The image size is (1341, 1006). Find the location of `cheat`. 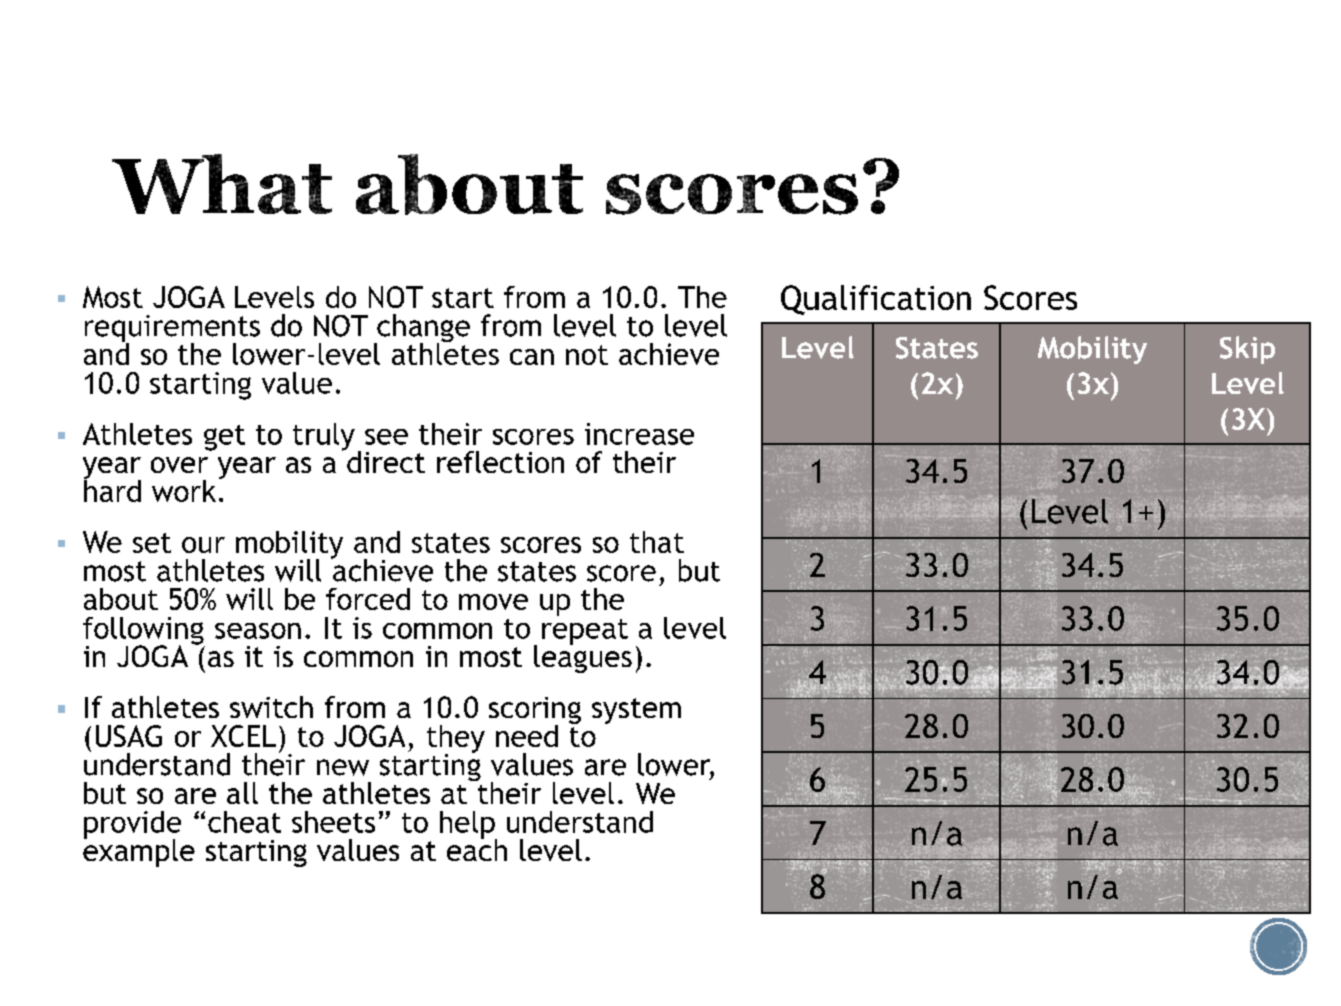

cheat is located at coordinates (244, 822).
